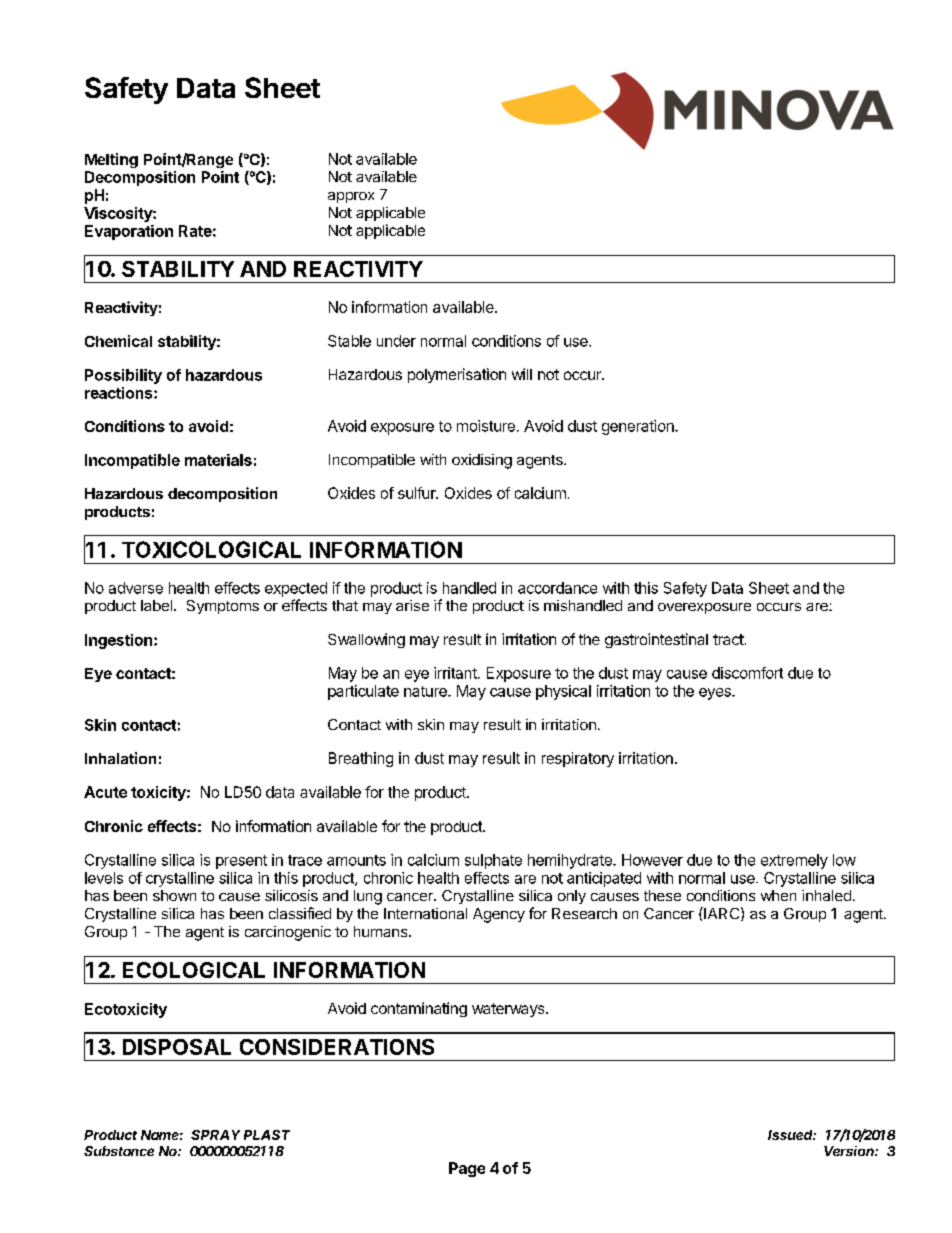 The height and width of the page is (1233, 952). I want to click on discomfort, so click(747, 673).
